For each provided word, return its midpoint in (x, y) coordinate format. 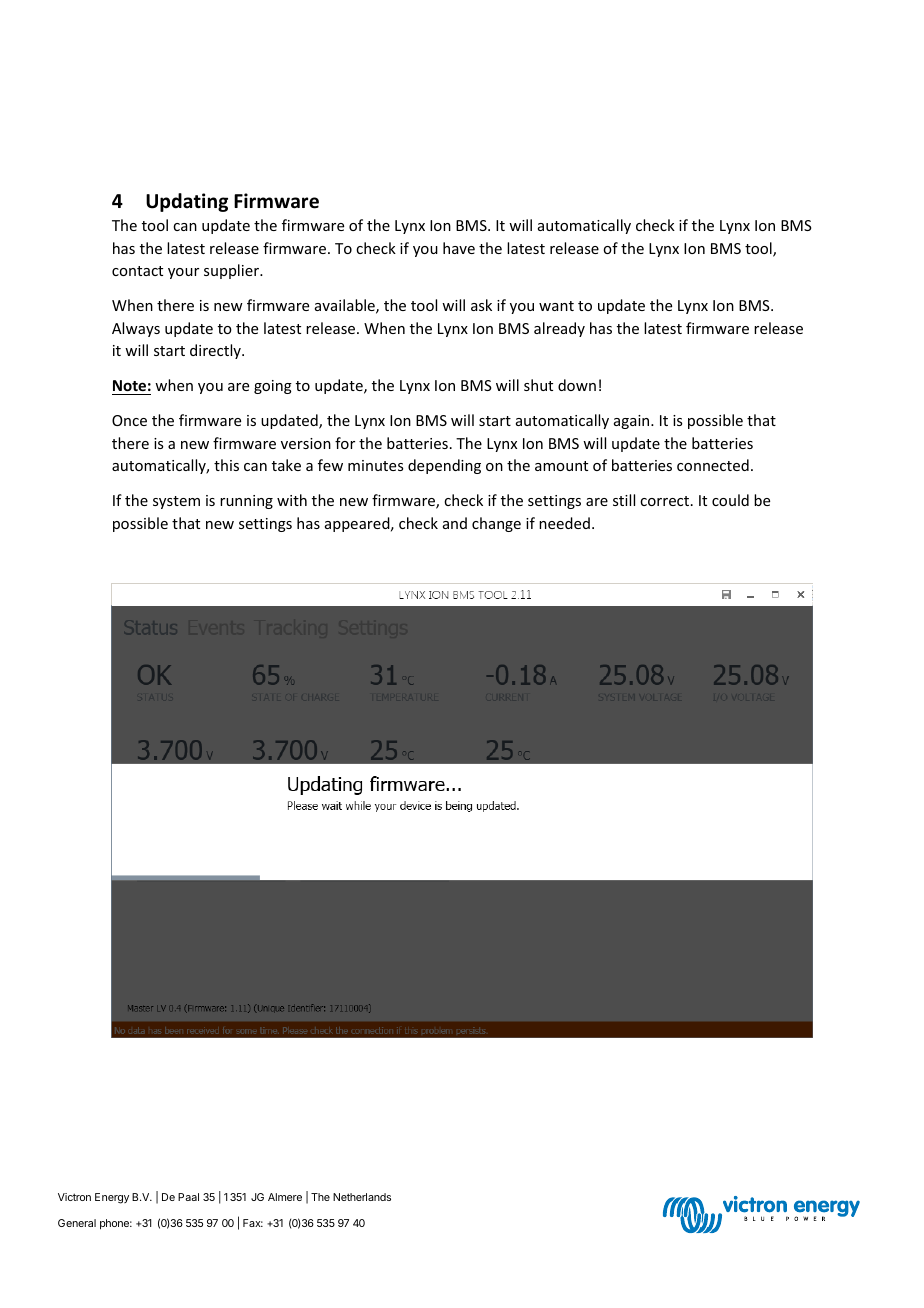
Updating (187, 202)
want (556, 306)
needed (564, 523)
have (459, 248)
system (176, 502)
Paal (188, 1197)
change (496, 524)
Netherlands (362, 1197)
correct (666, 501)
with (292, 500)
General (77, 1223)
